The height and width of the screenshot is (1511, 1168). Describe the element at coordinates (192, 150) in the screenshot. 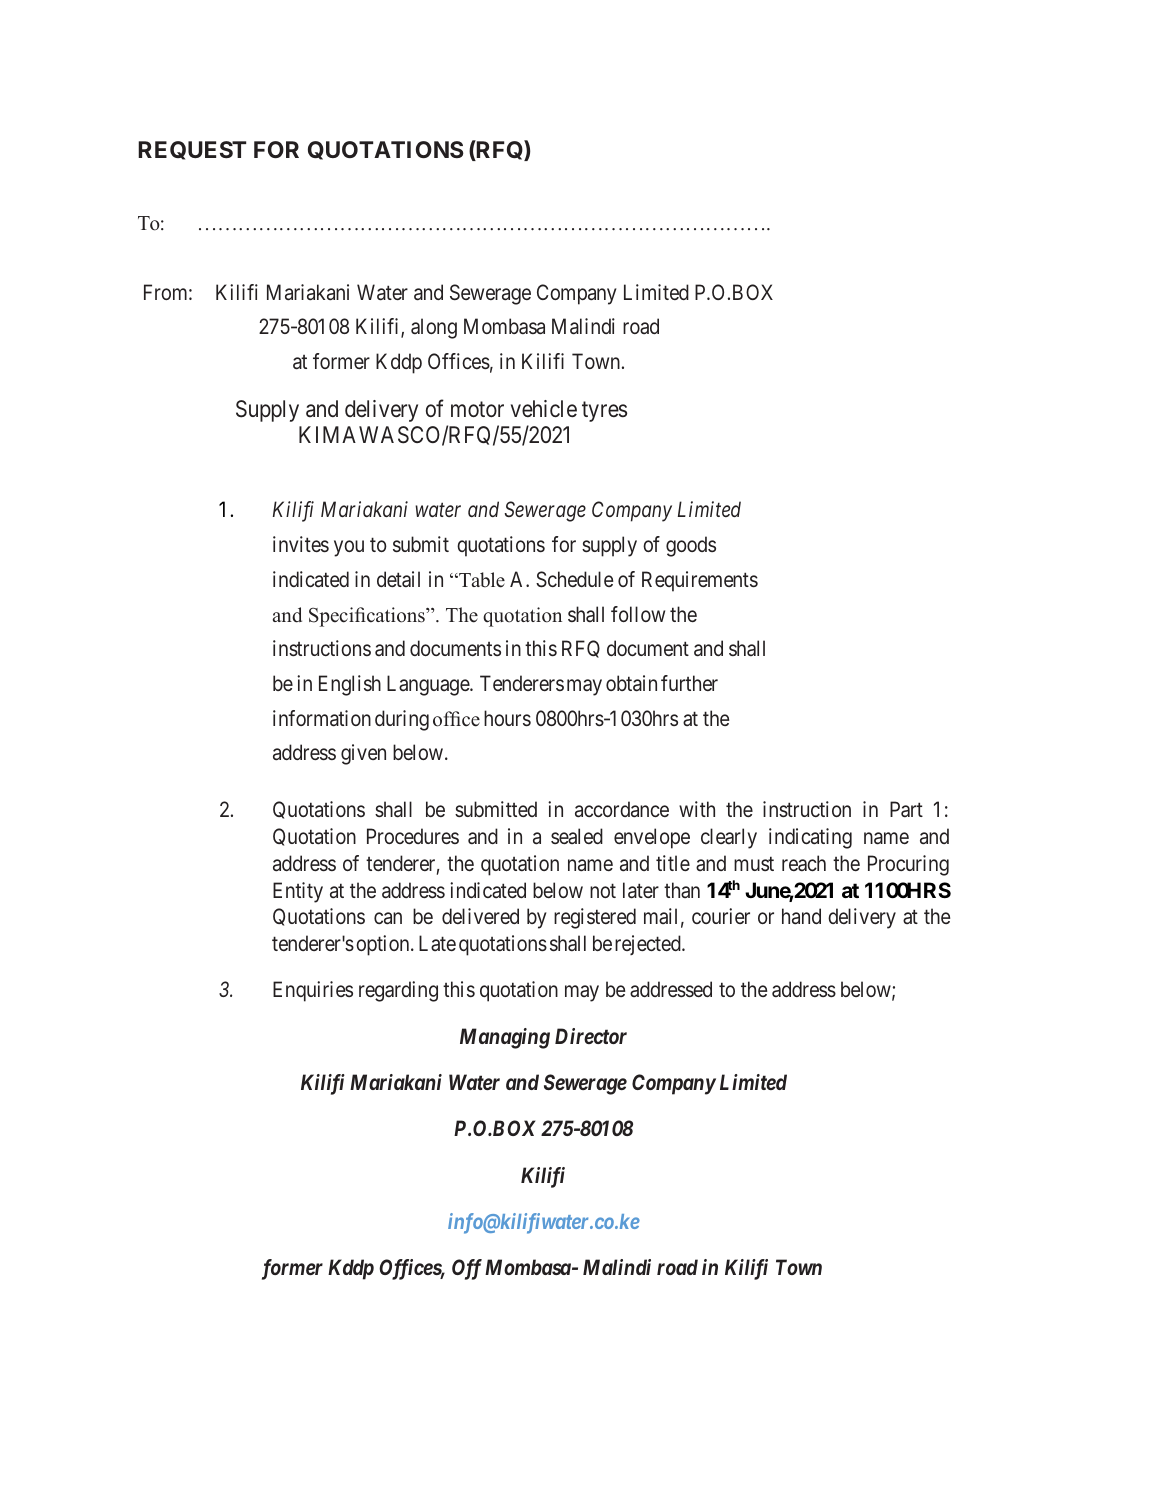

I see `REQUEST` at that location.
